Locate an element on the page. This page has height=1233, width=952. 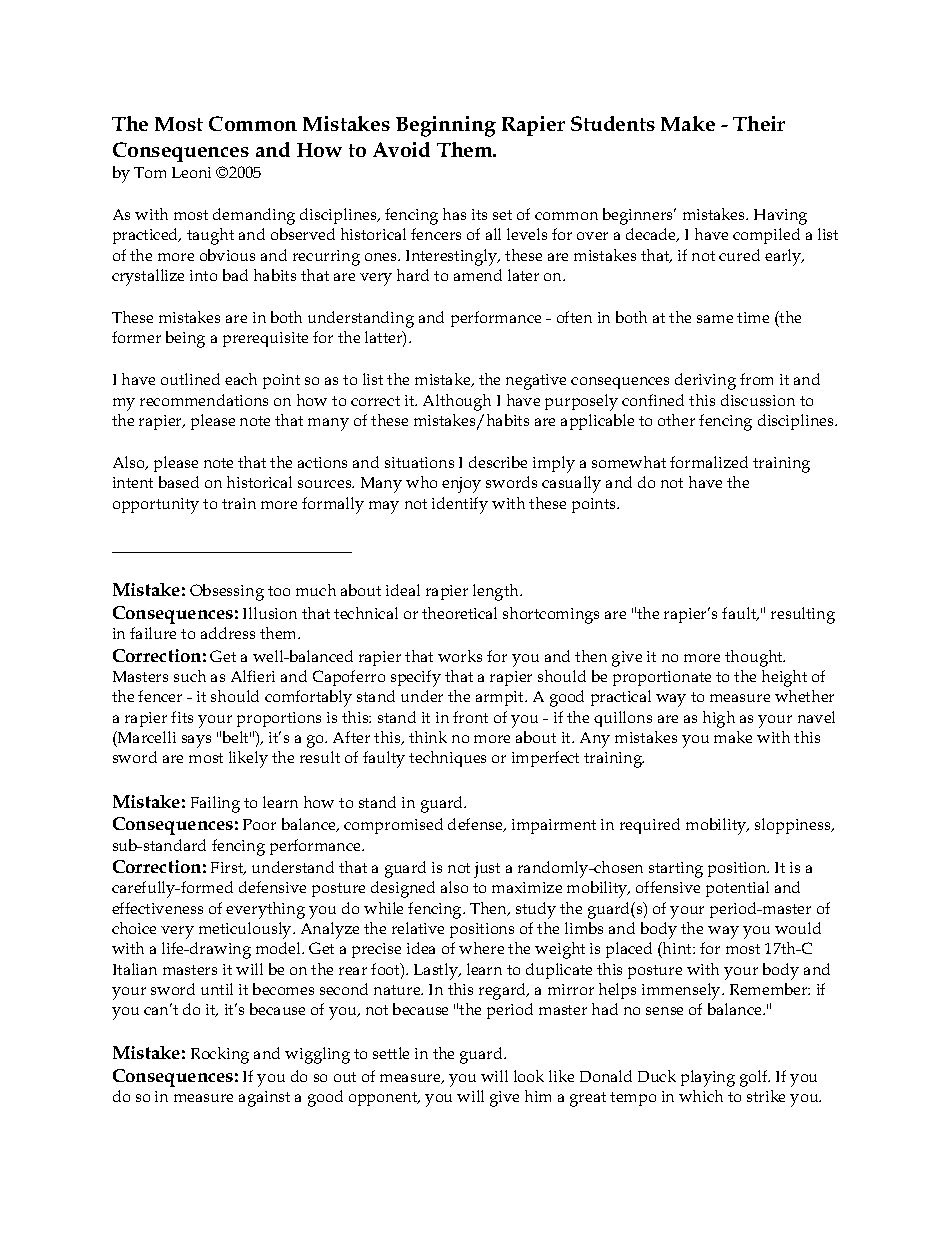
amend is located at coordinates (478, 275).
